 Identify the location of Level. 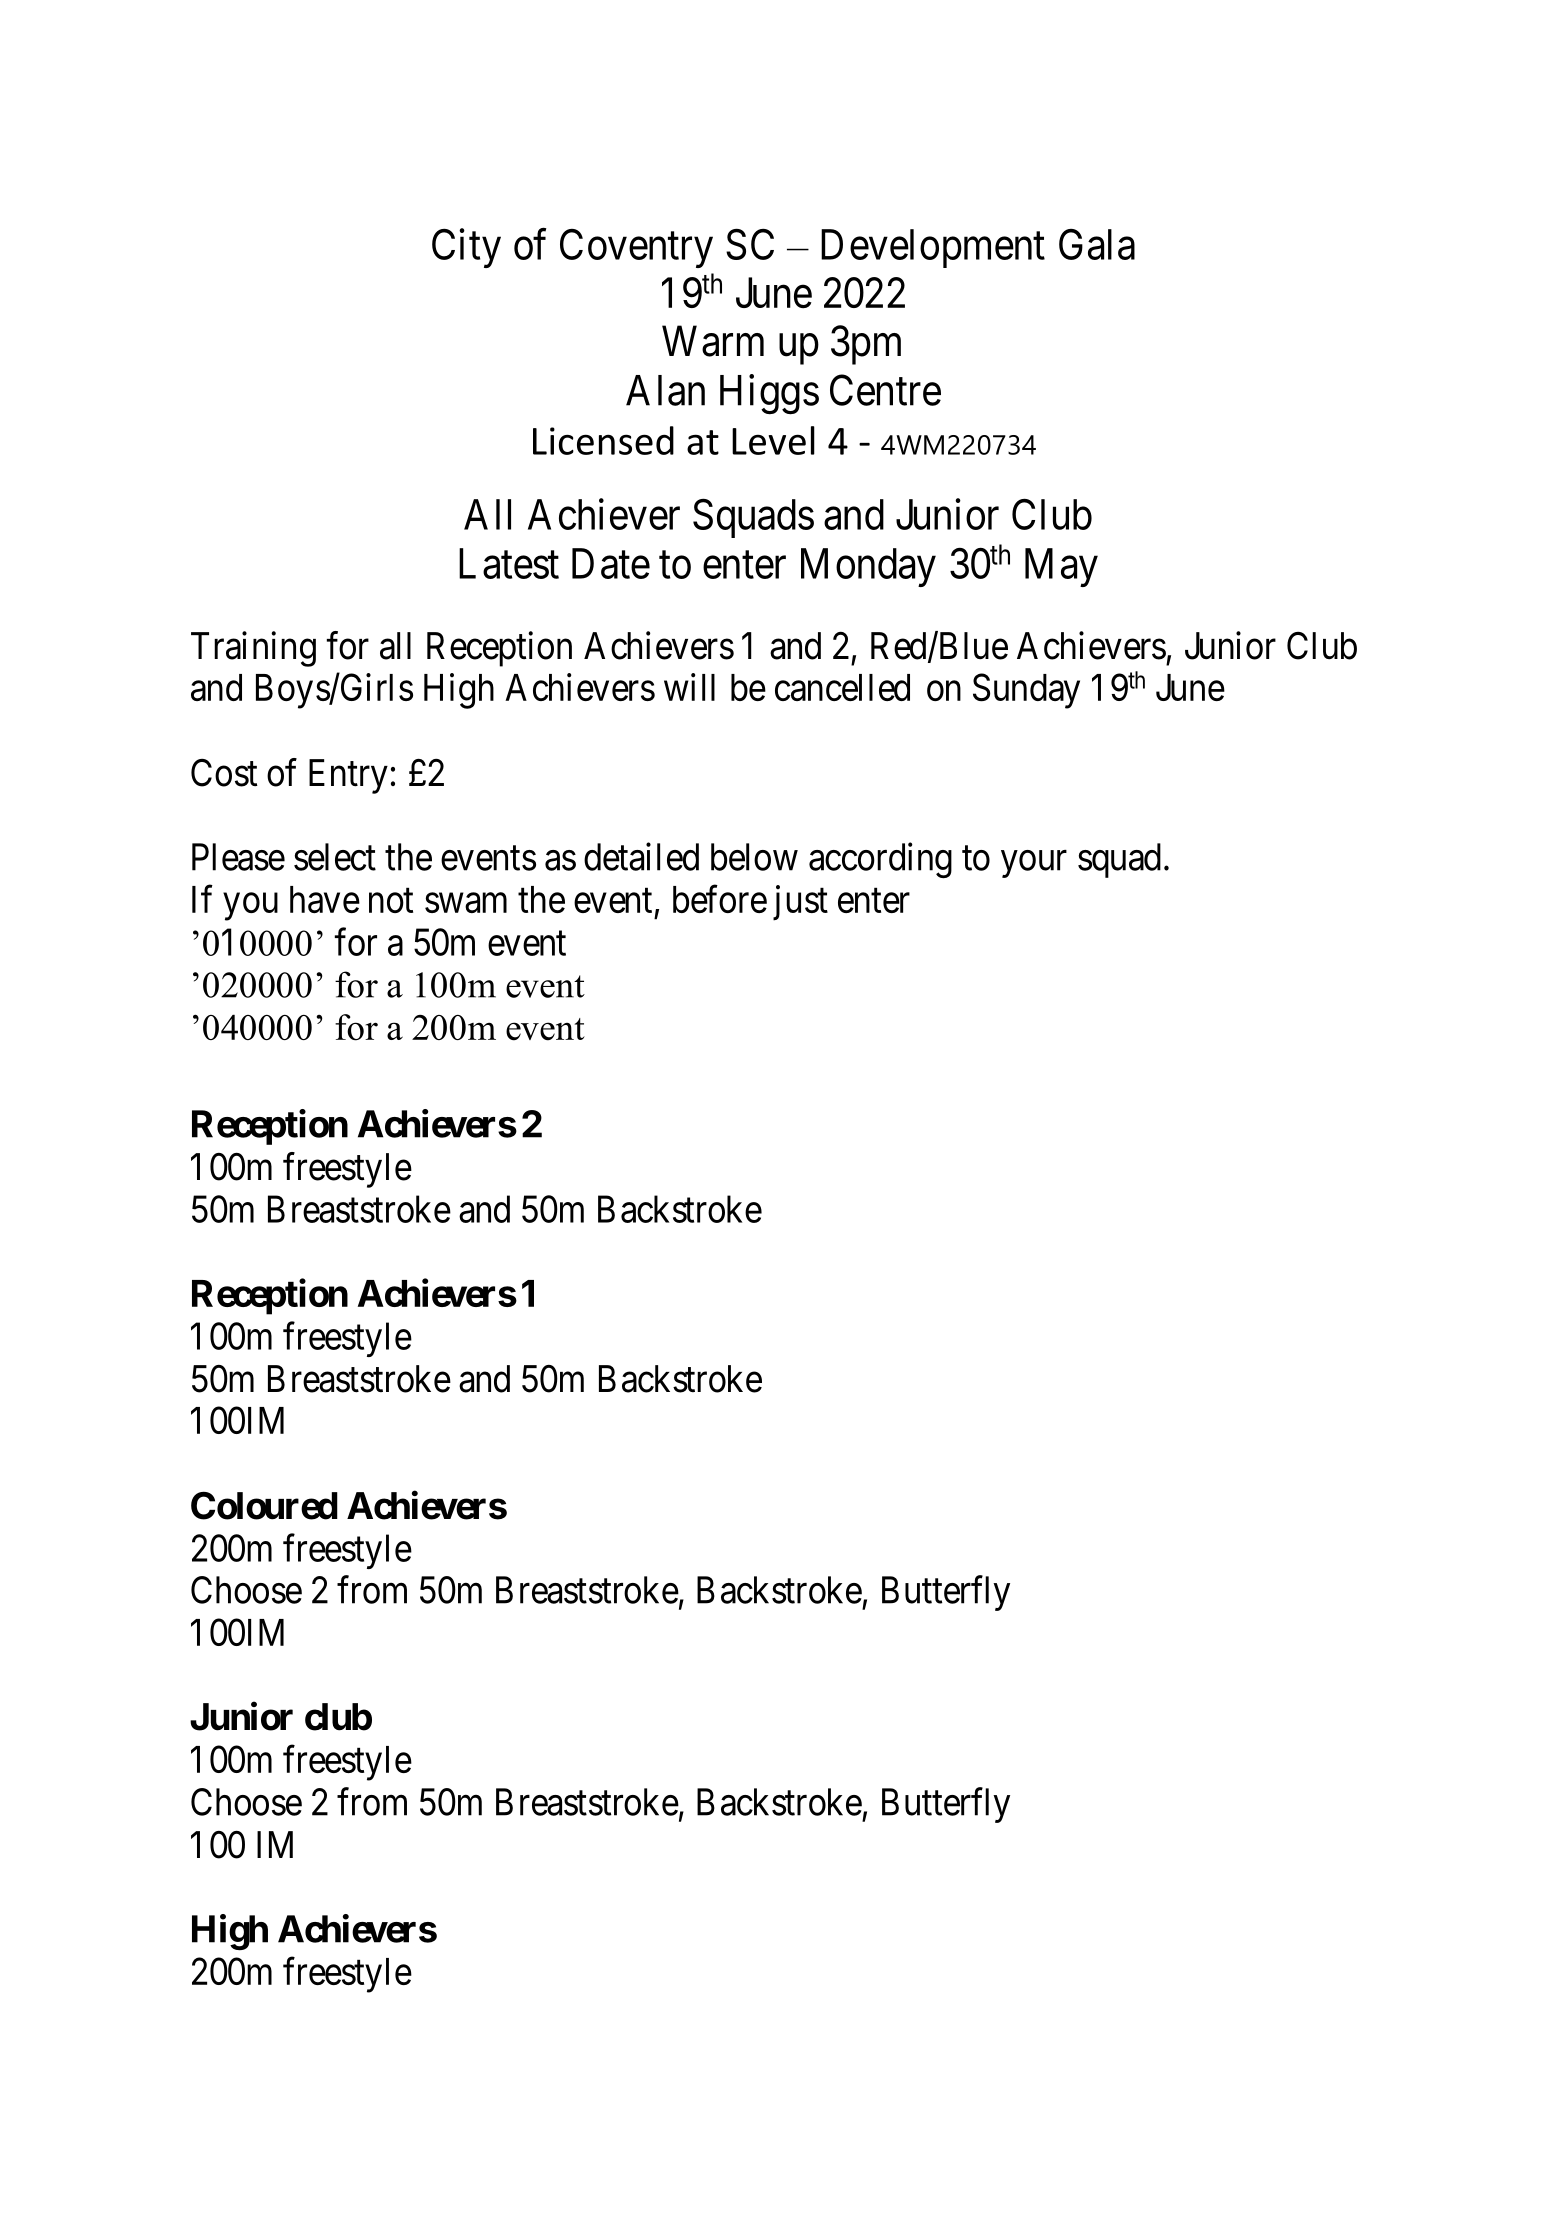
(773, 440).
